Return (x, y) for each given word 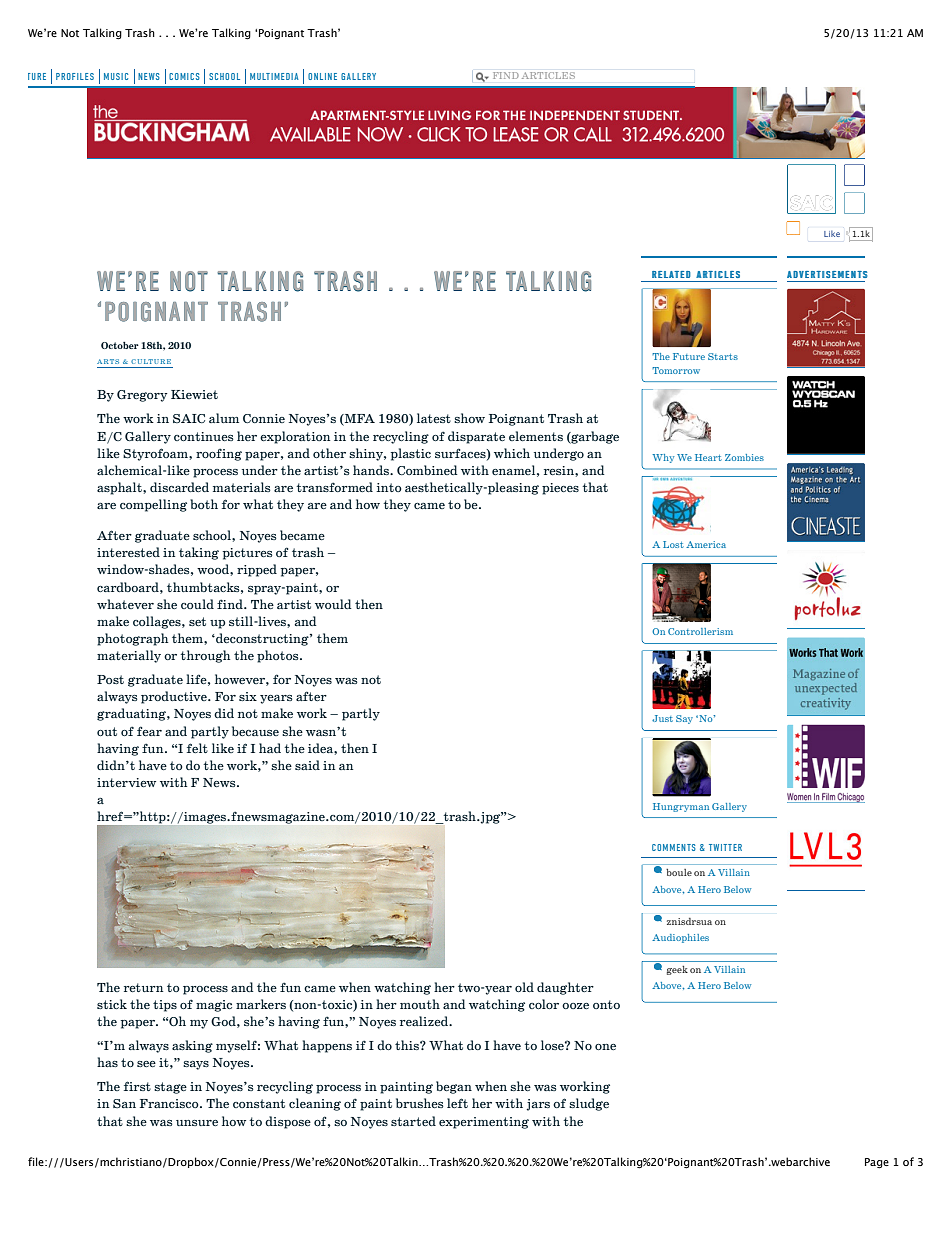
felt (197, 748)
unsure (197, 1123)
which (512, 453)
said (307, 765)
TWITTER (725, 847)
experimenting (484, 1123)
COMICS (184, 76)
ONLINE (322, 76)
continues (204, 436)
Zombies (744, 457)
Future (689, 356)
